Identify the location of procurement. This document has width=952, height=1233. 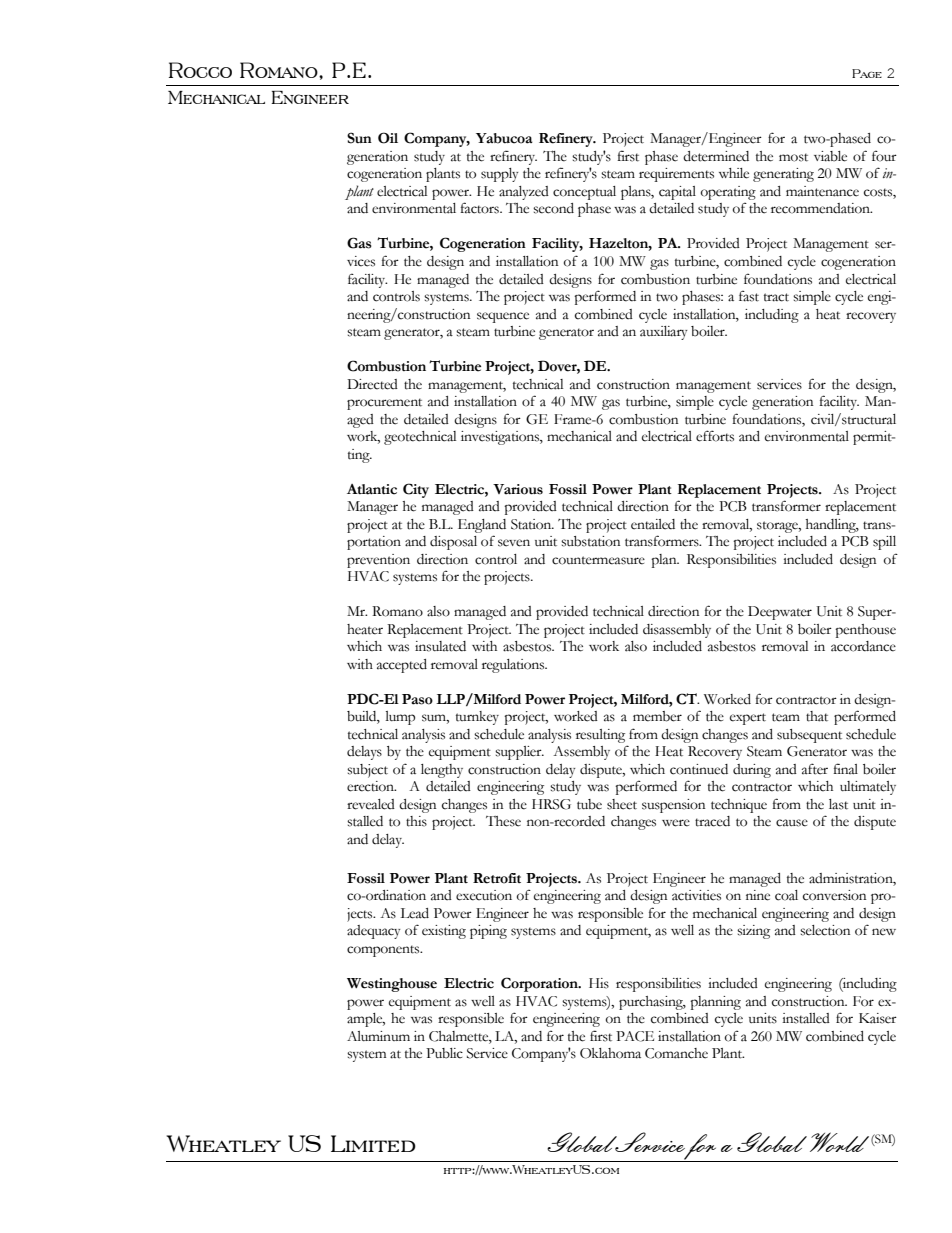
(384, 404).
